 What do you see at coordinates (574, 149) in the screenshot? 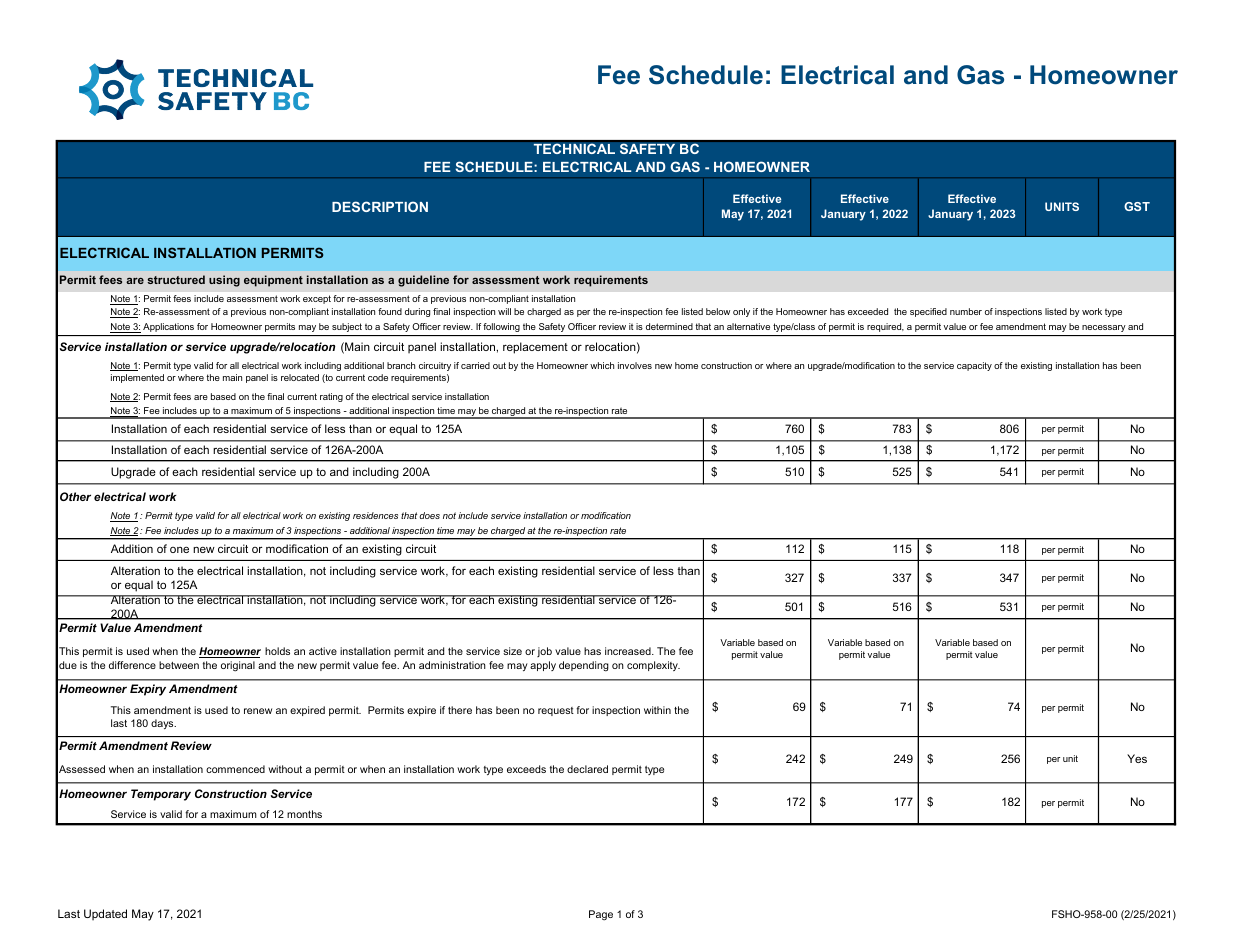
I see `TECHNICAL` at bounding box center [574, 149].
